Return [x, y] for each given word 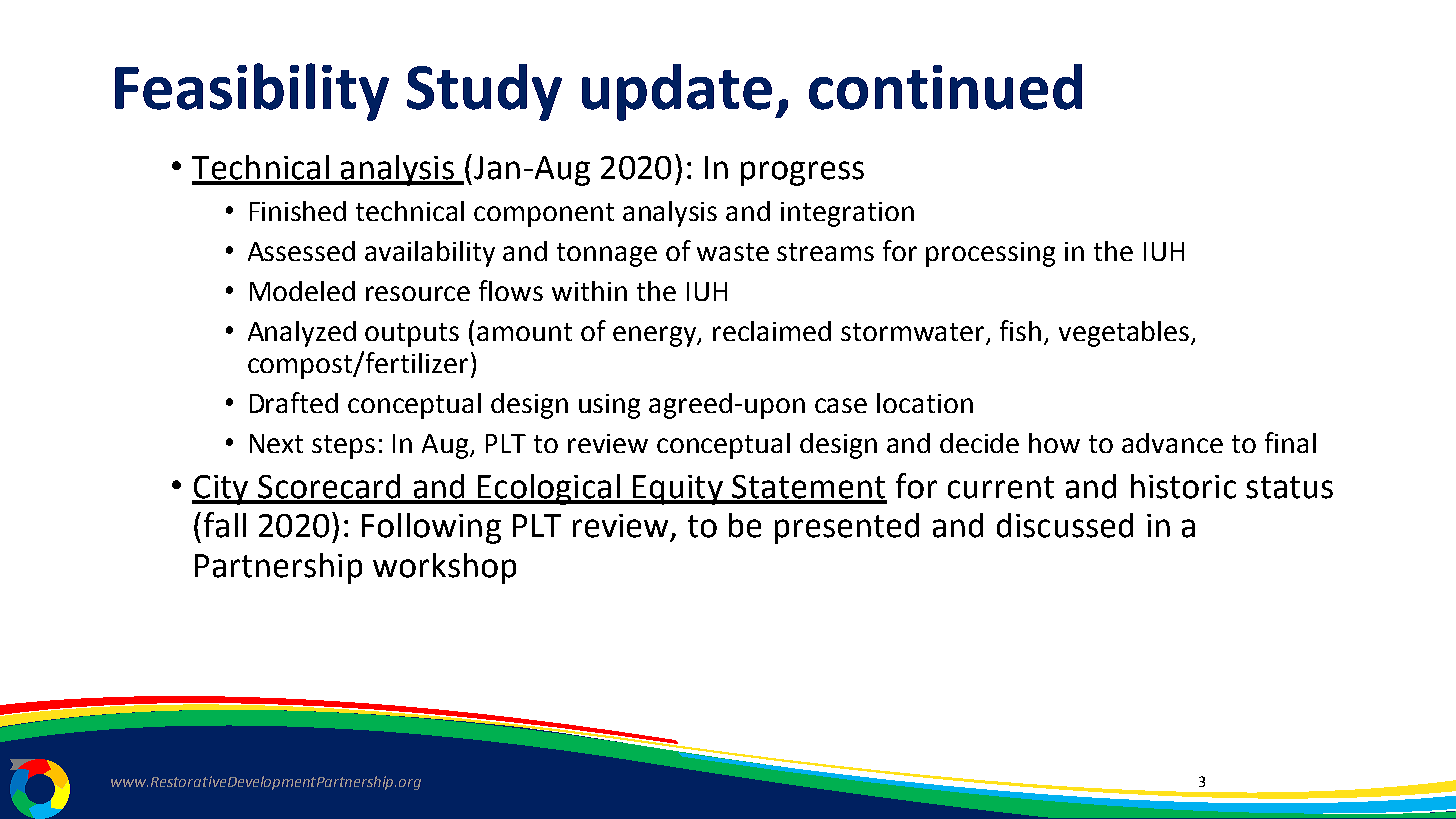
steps [343, 447]
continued [945, 87]
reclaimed [772, 331]
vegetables [1125, 334]
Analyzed [302, 334]
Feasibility [252, 92]
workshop [444, 568]
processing [990, 254]
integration [847, 214]
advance [1172, 443]
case [841, 405]
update [677, 92]
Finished [298, 211]
